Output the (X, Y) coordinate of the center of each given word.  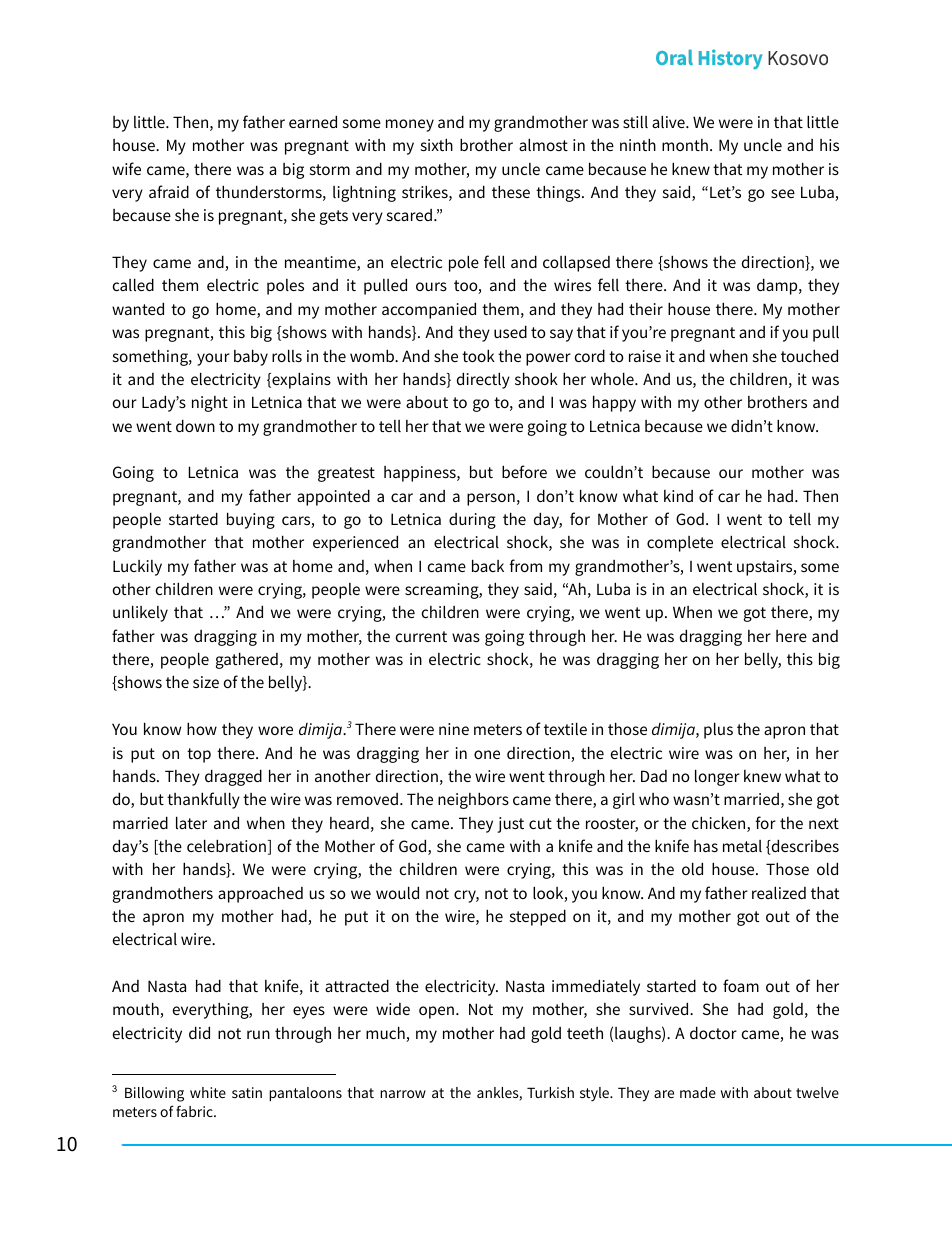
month (685, 145)
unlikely (140, 613)
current (421, 636)
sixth (437, 144)
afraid (169, 191)
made (698, 1092)
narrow (403, 1094)
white (208, 1092)
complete (680, 544)
